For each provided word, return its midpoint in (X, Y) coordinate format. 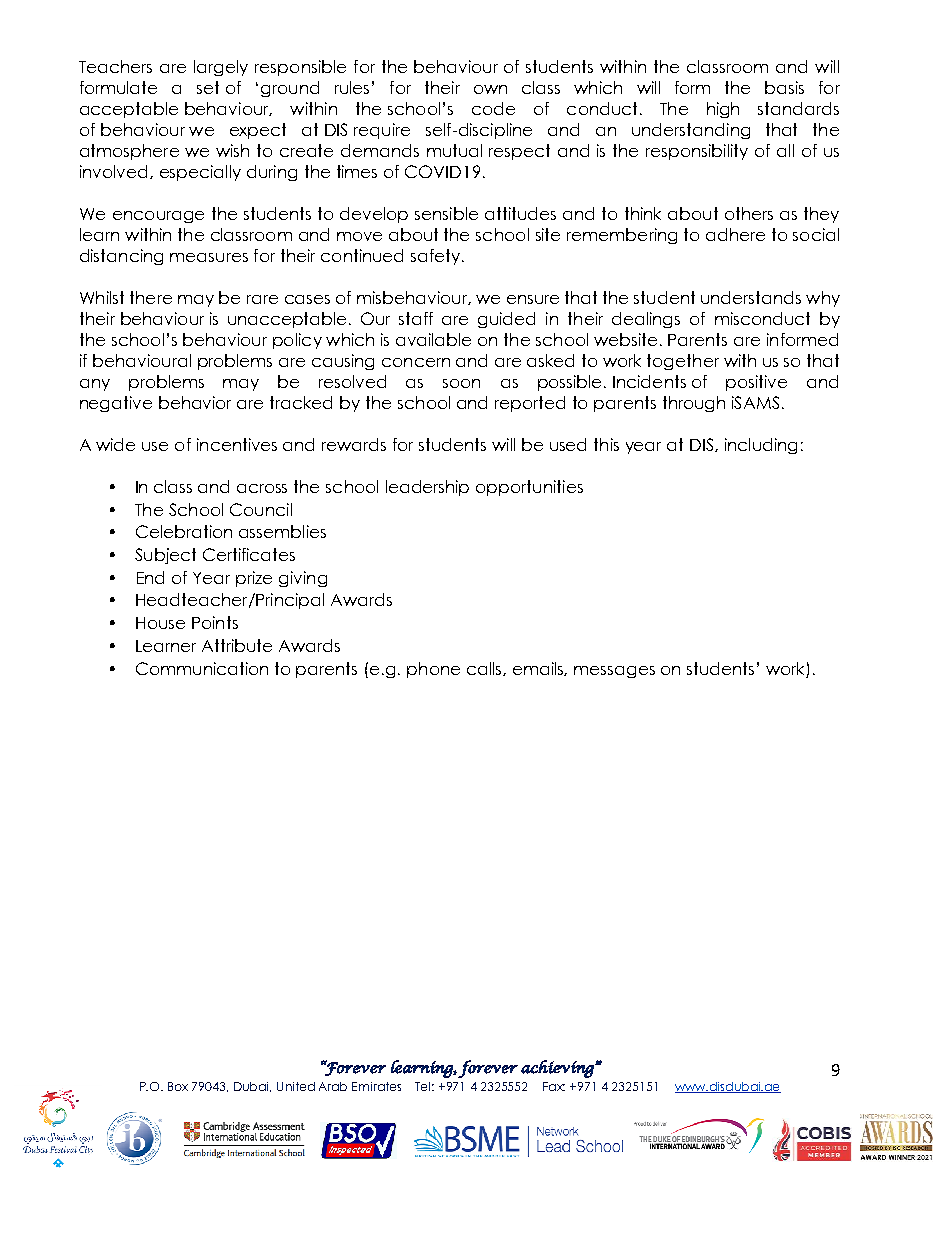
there (151, 297)
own (490, 89)
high (723, 110)
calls (485, 669)
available (433, 339)
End (150, 577)
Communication (202, 668)
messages (614, 672)
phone (433, 670)
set (208, 87)
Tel (424, 1086)
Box (178, 1086)
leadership (427, 488)
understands (751, 297)
